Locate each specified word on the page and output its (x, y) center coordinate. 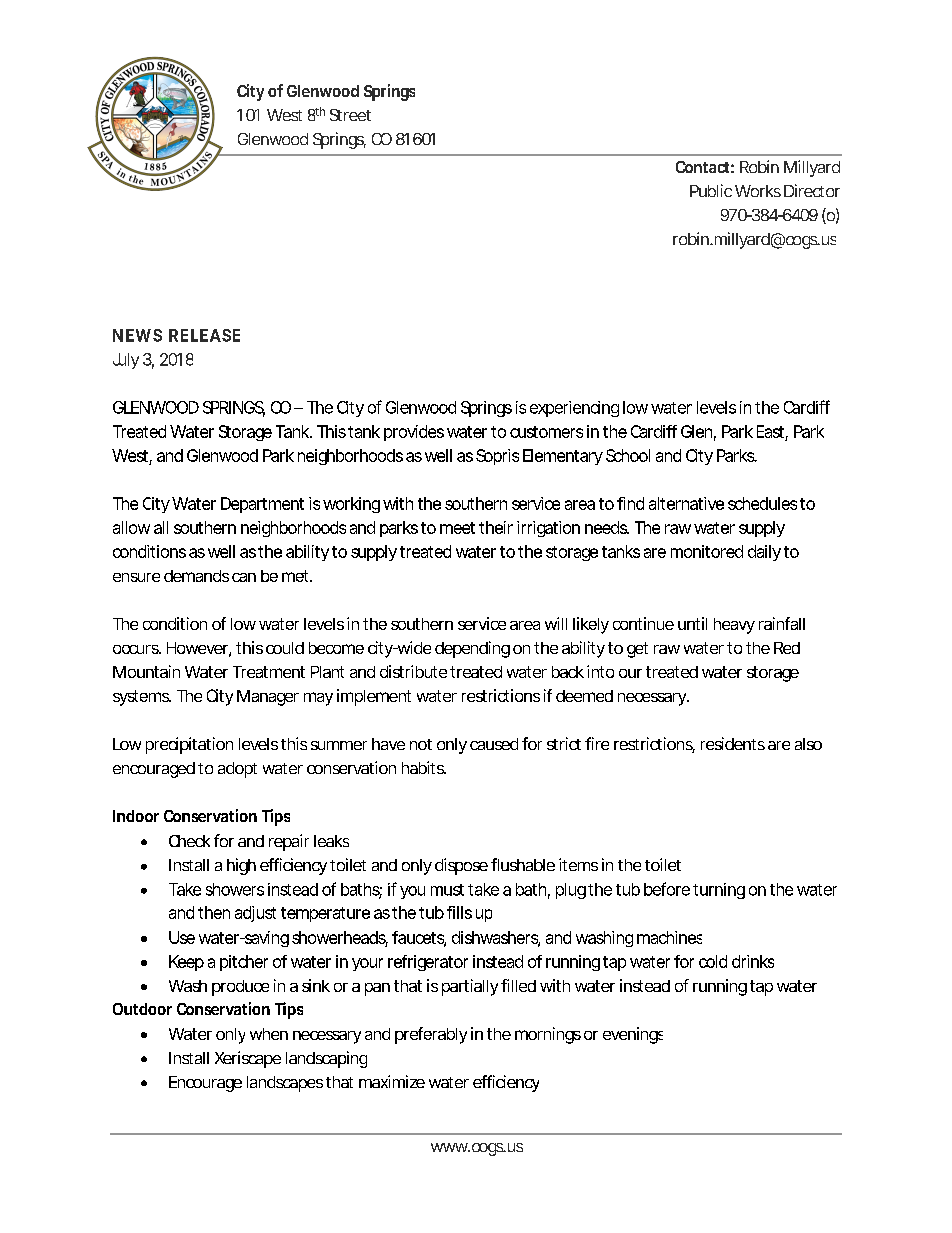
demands (196, 576)
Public (711, 190)
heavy (734, 626)
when (269, 1034)
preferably (431, 1035)
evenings (633, 1035)
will (556, 623)
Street (350, 115)
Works (758, 191)
